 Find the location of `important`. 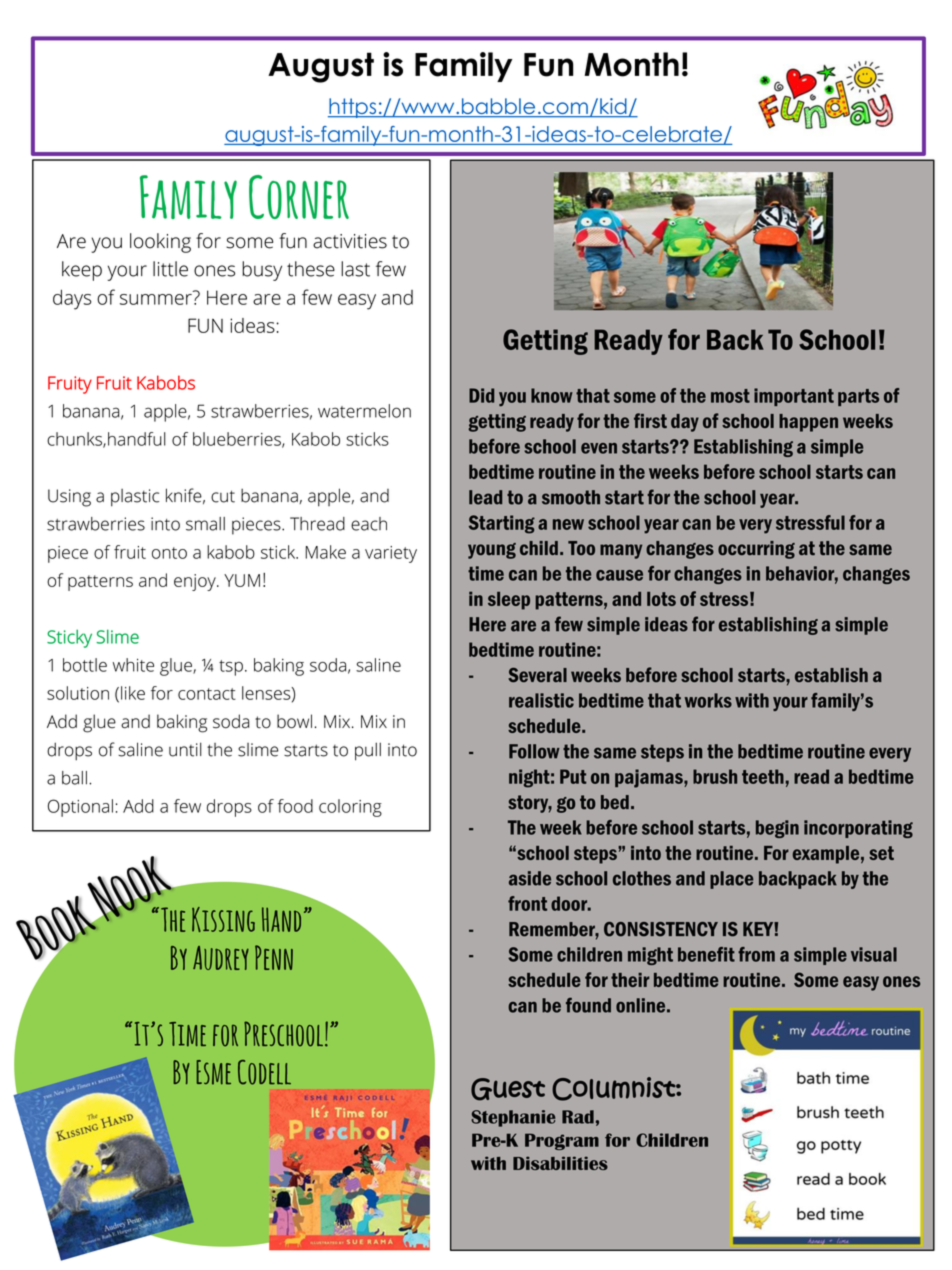

important is located at coordinates (794, 397).
